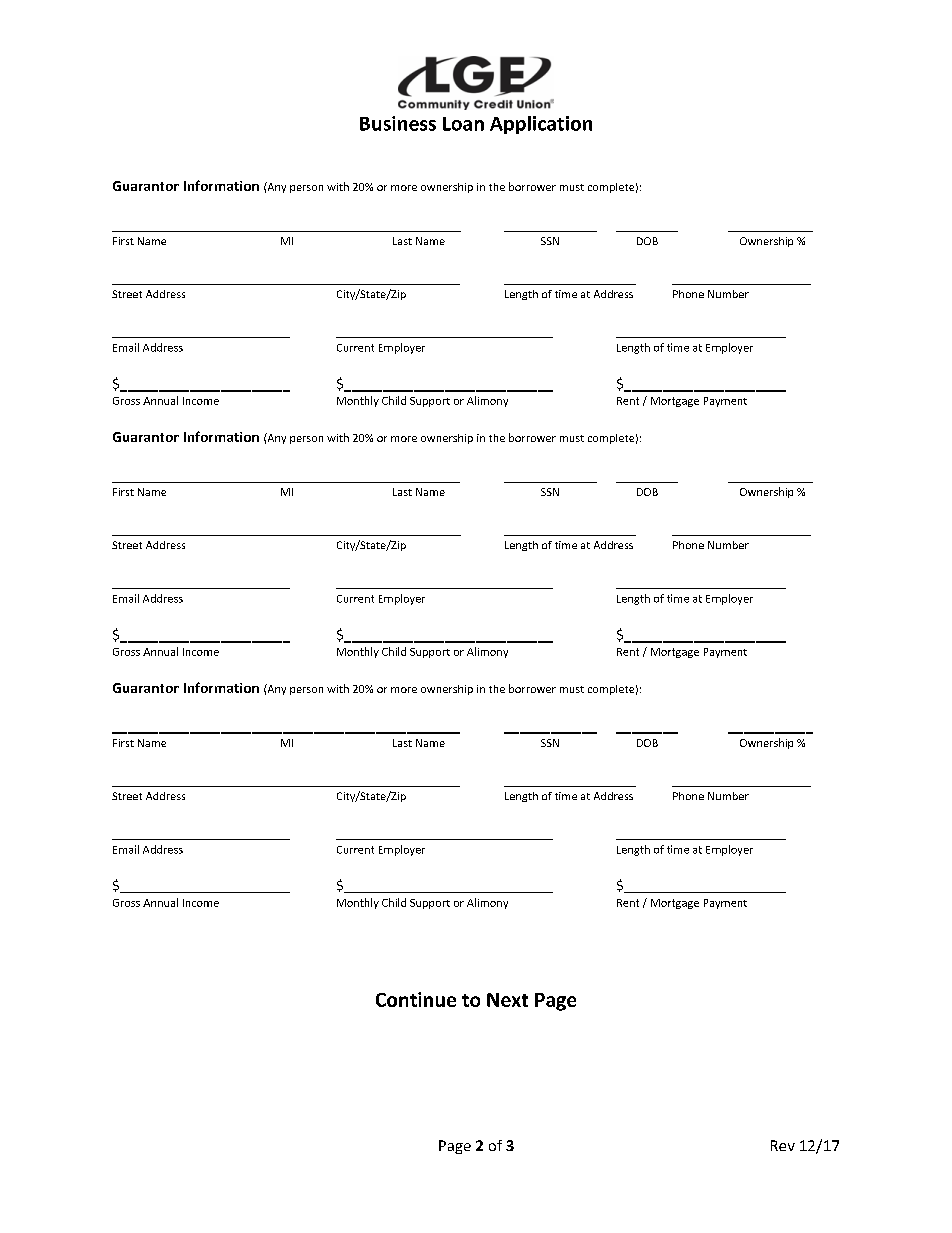  What do you see at coordinates (507, 1000) in the page?
I see `Next` at bounding box center [507, 1000].
